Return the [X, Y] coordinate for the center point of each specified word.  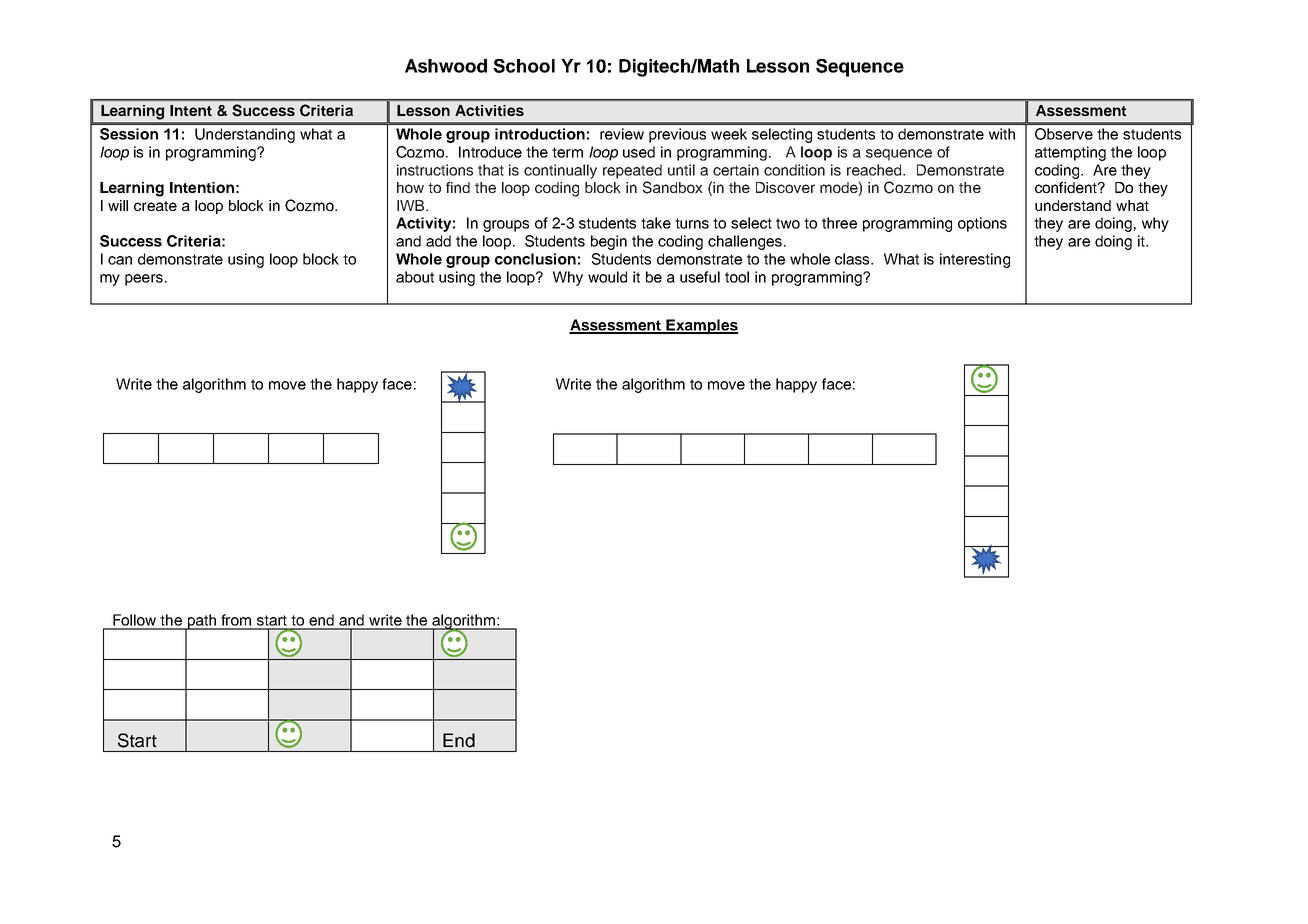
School [524, 66]
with [1002, 134]
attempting [1070, 153]
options [982, 224]
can [120, 260]
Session [129, 134]
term [567, 152]
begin [609, 242]
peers [144, 280]
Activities [489, 110]
